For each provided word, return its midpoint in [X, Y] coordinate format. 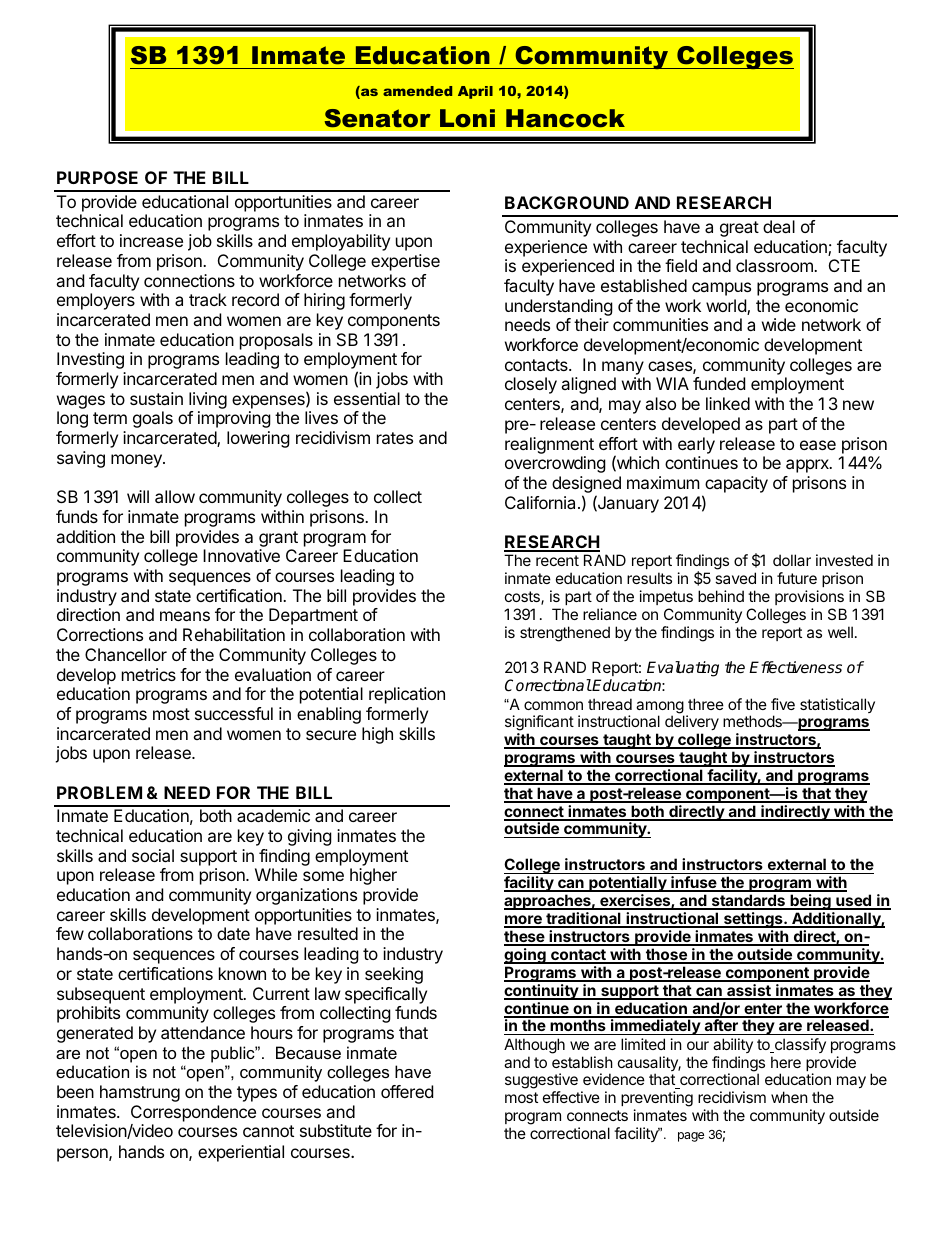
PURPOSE [97, 177]
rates [395, 438]
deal [779, 226]
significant [539, 723]
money [137, 461]
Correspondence [193, 1113]
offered [407, 1091]
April [475, 92]
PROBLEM [99, 792]
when [789, 1097]
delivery [692, 722]
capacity [736, 484]
